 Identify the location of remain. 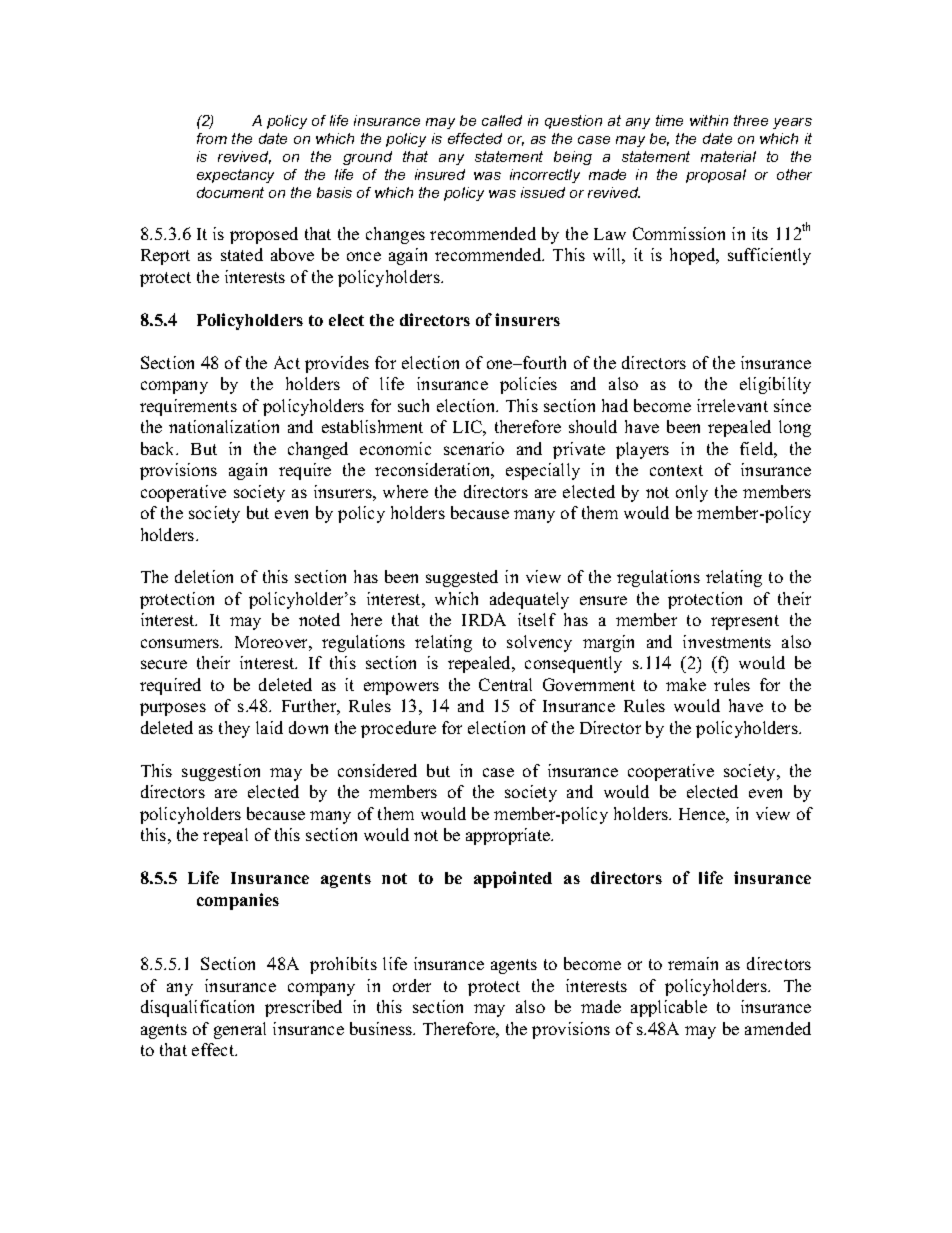
(693, 963).
